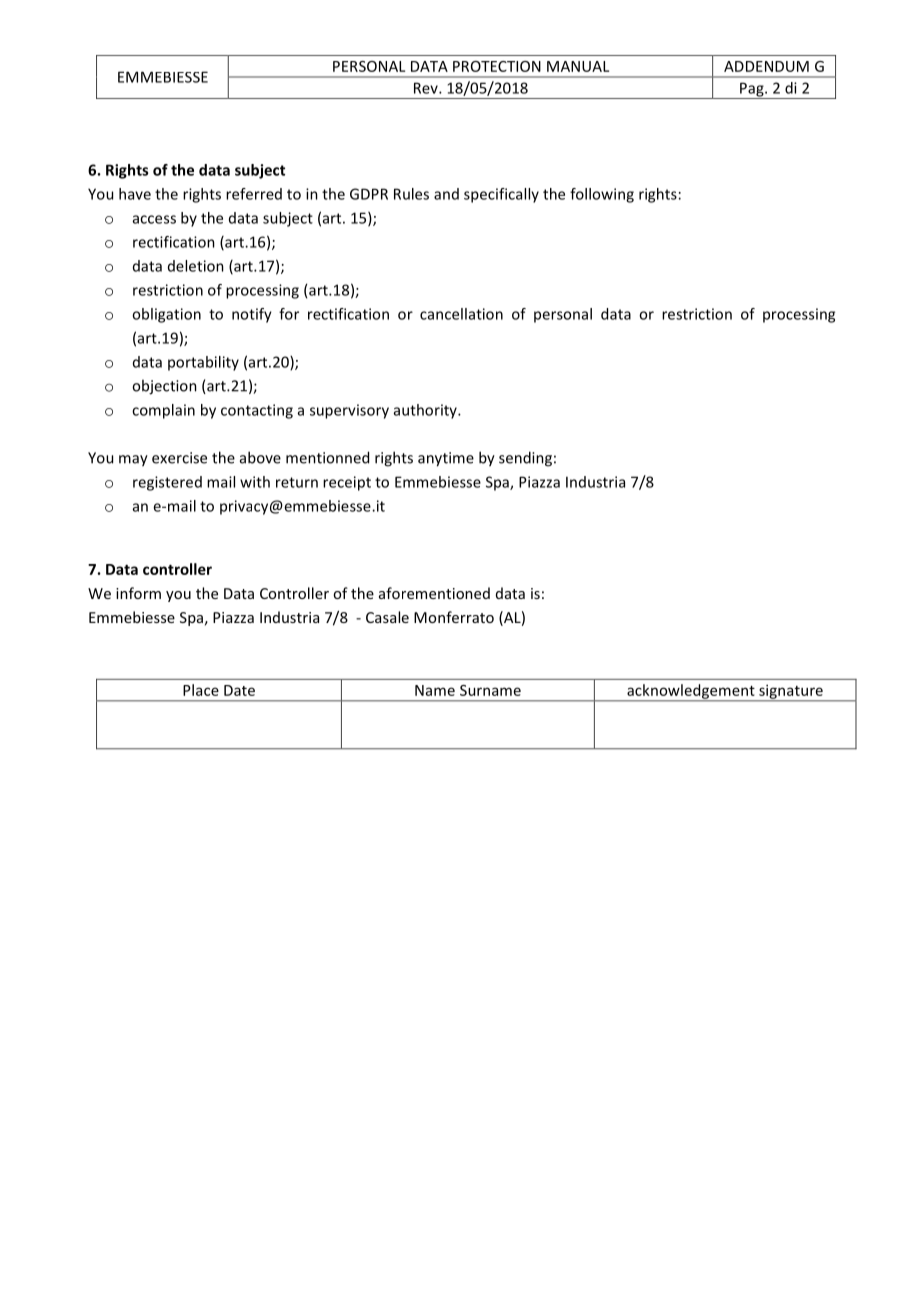  I want to click on Casale, so click(387, 617).
